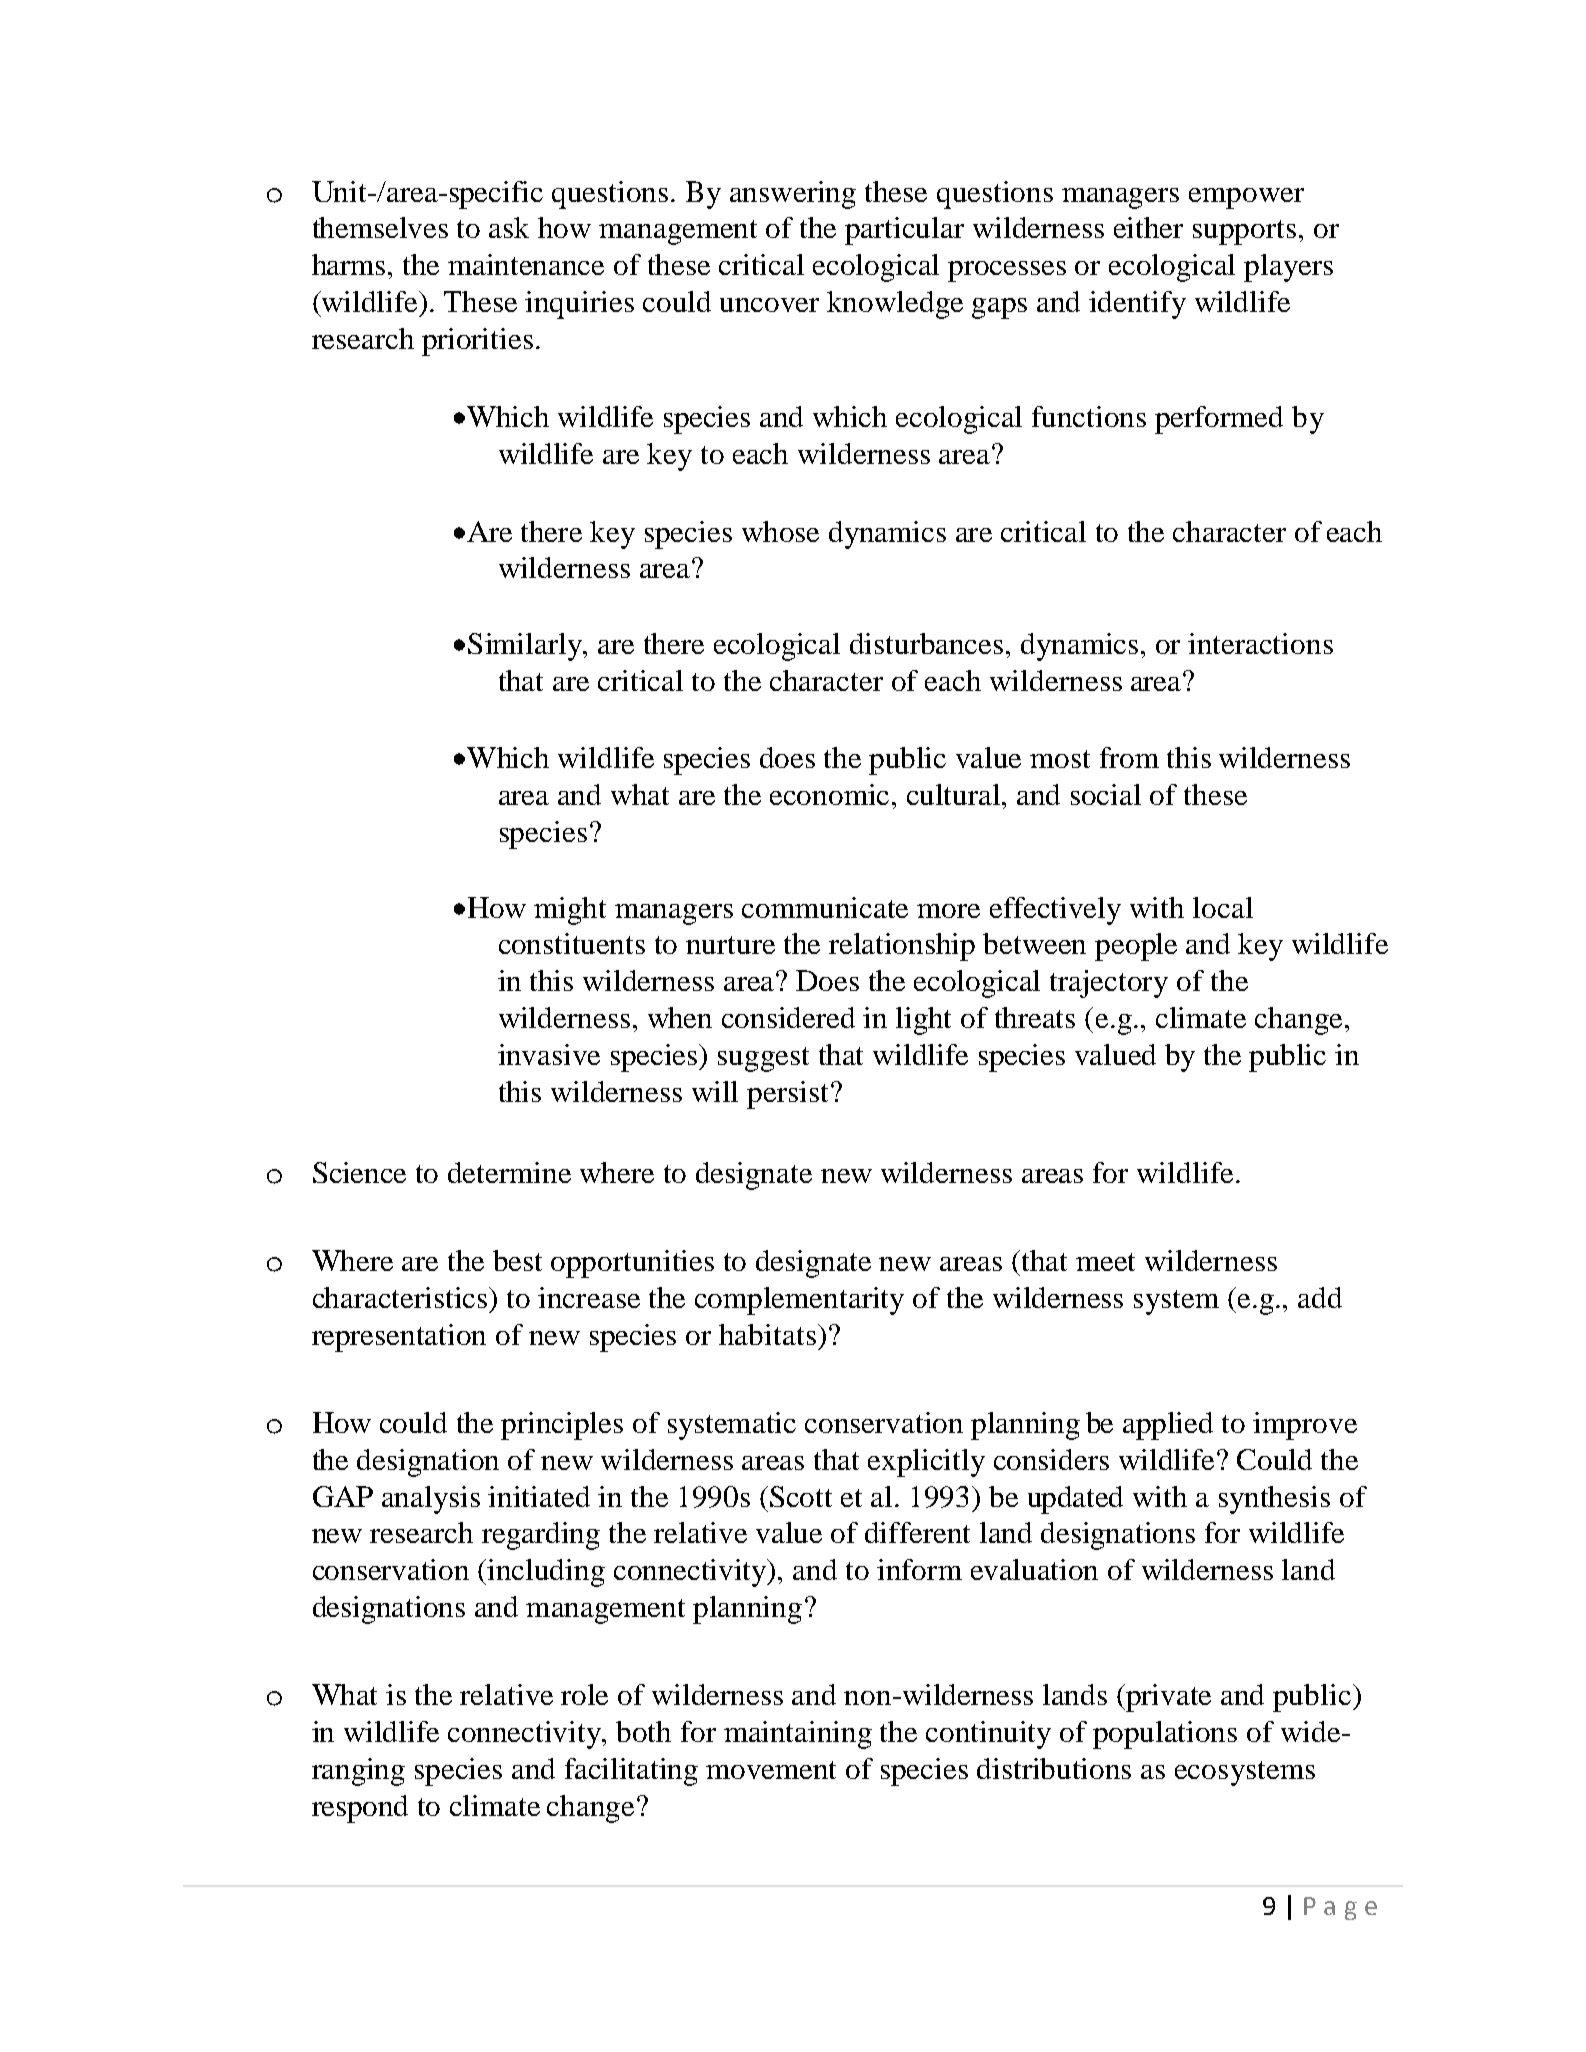  What do you see at coordinates (904, 231) in the screenshot?
I see `particular` at bounding box center [904, 231].
